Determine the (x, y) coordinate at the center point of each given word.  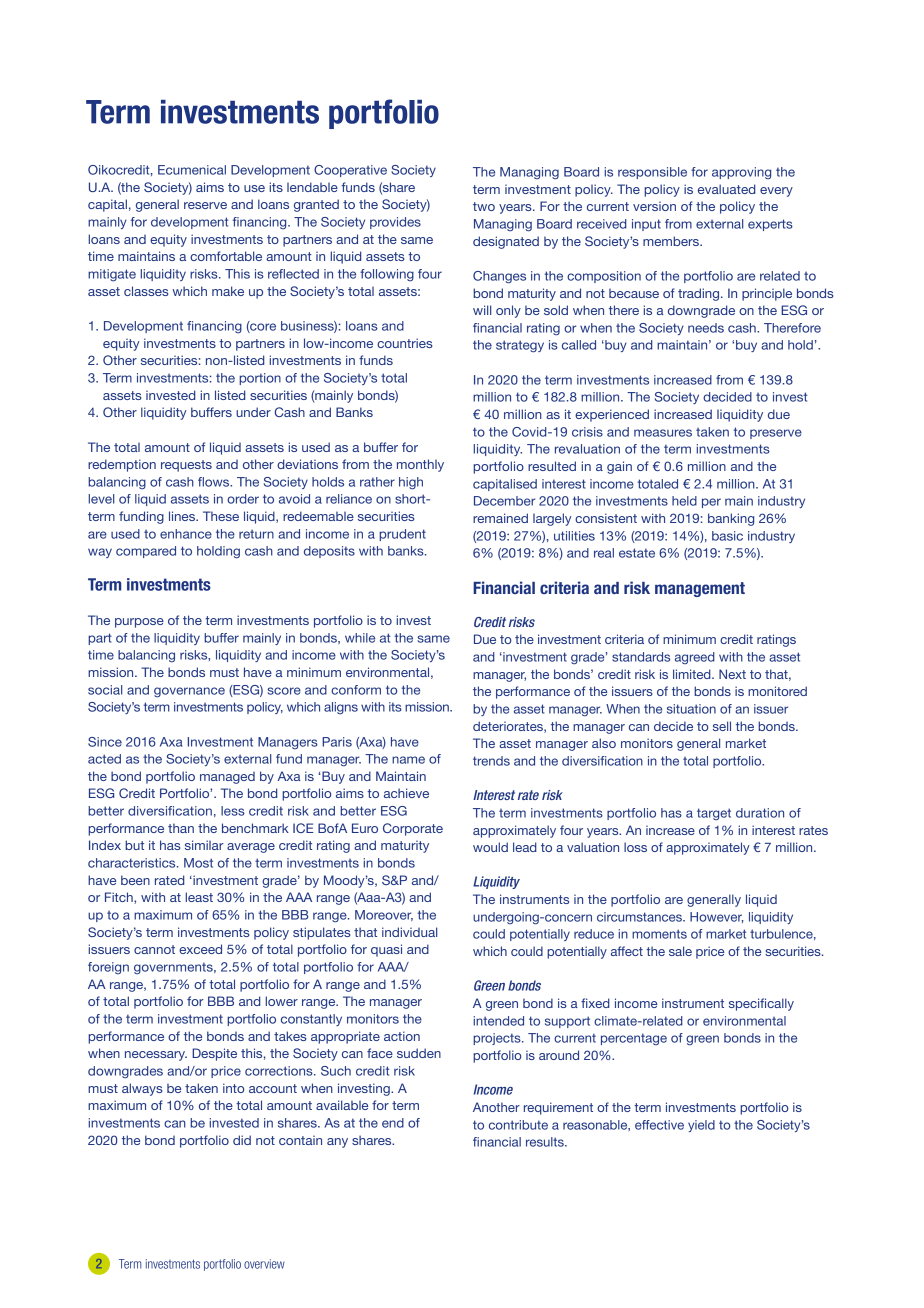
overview (264, 1264)
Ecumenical (192, 170)
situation (691, 709)
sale (680, 951)
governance (189, 692)
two (484, 206)
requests (186, 466)
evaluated (726, 189)
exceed (200, 949)
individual (409, 932)
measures (663, 433)
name (408, 760)
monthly (420, 465)
